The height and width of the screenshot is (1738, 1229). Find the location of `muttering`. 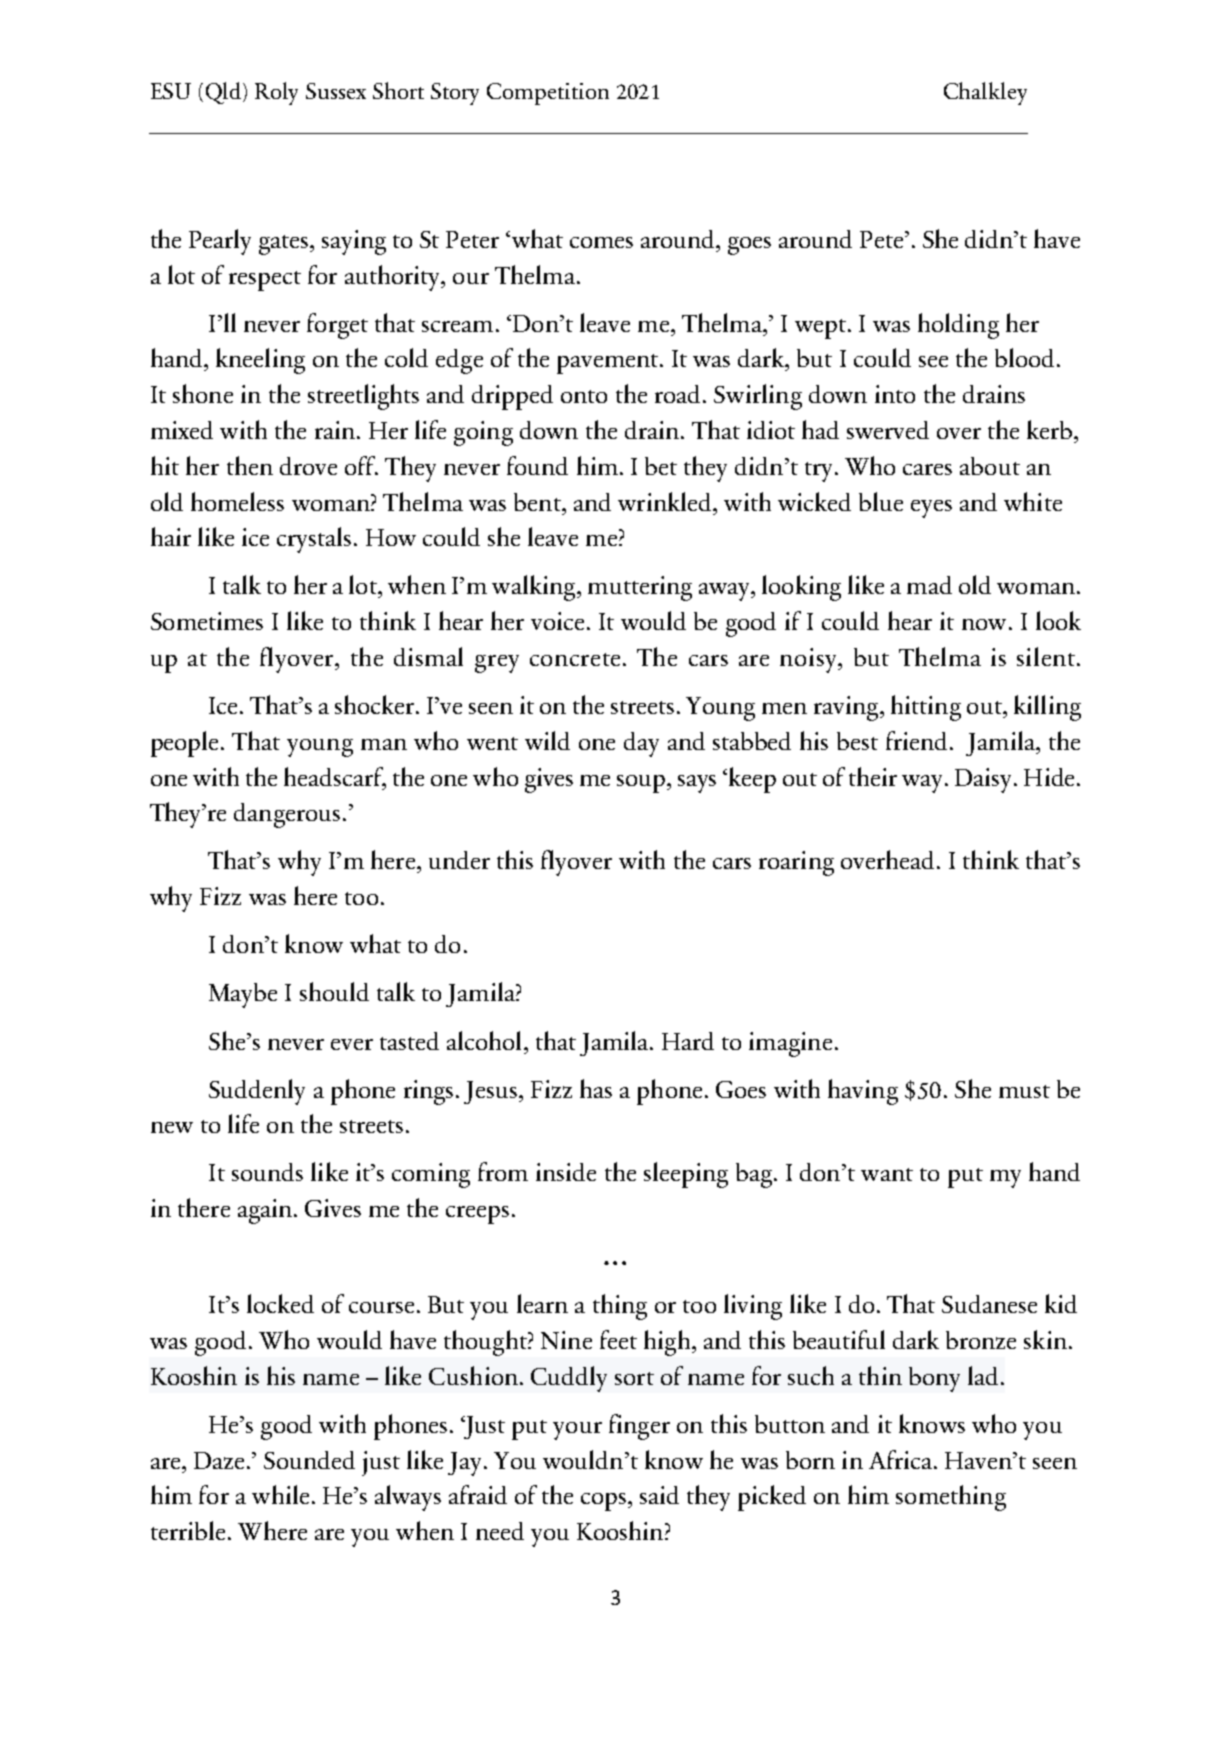

muttering is located at coordinates (640, 588).
